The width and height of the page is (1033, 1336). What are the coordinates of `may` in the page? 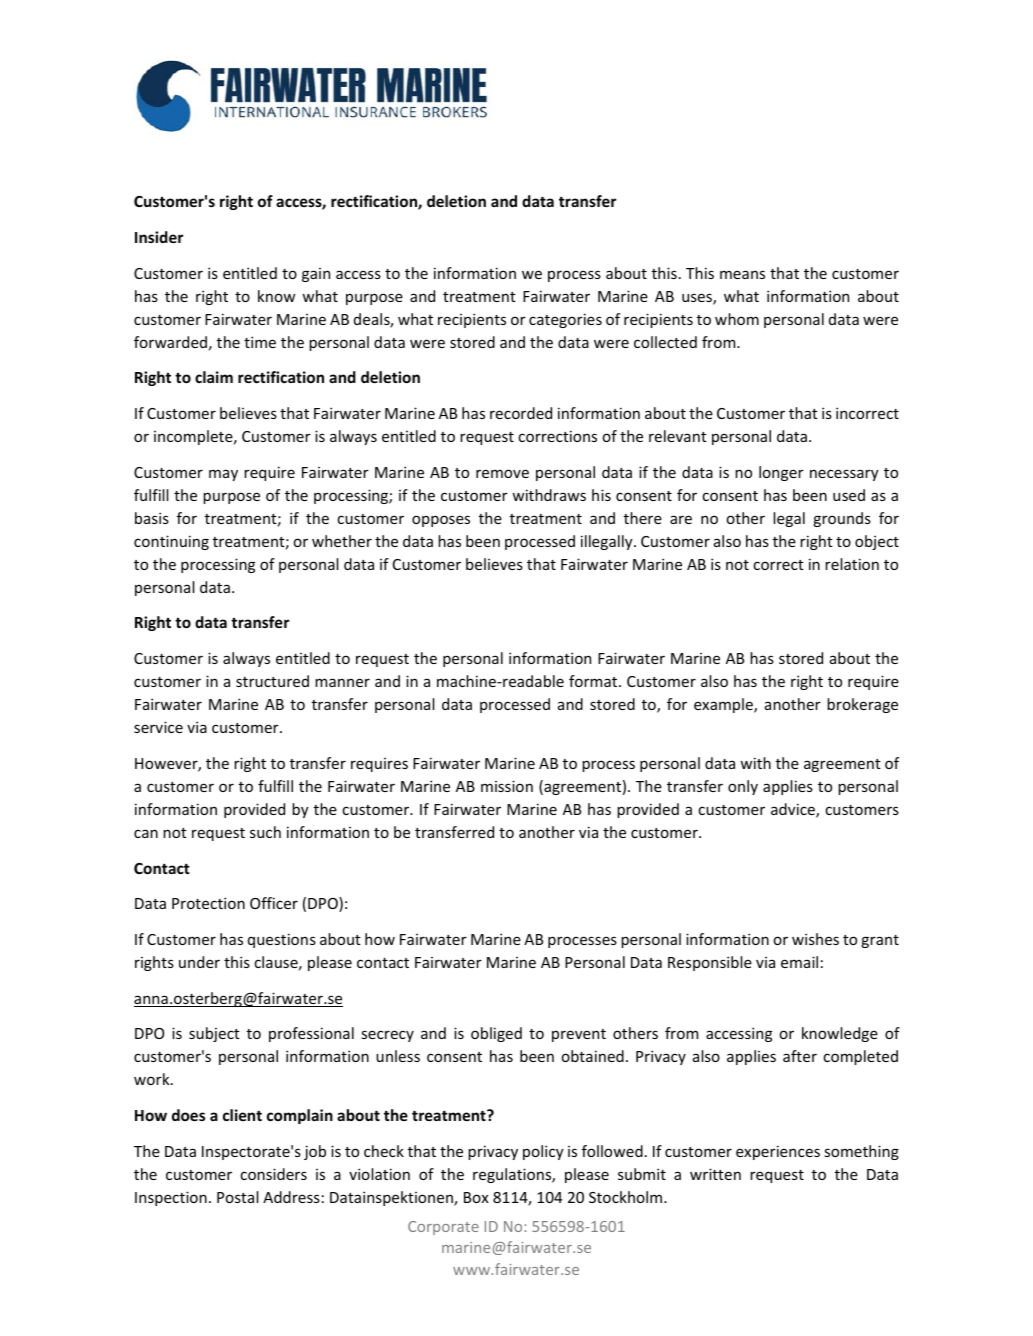 It's located at (223, 475).
